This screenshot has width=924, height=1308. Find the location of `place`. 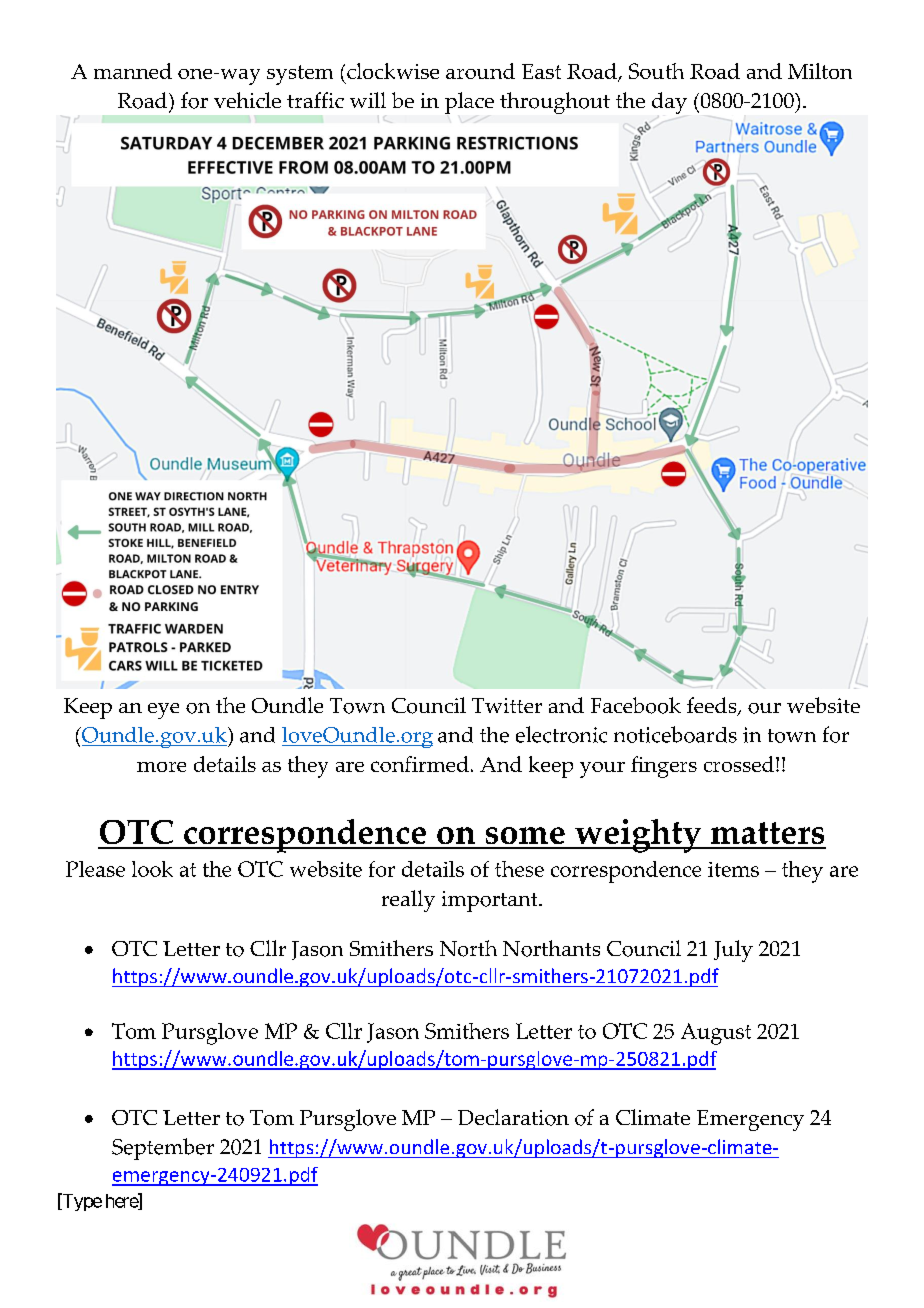

place is located at coordinates (469, 103).
